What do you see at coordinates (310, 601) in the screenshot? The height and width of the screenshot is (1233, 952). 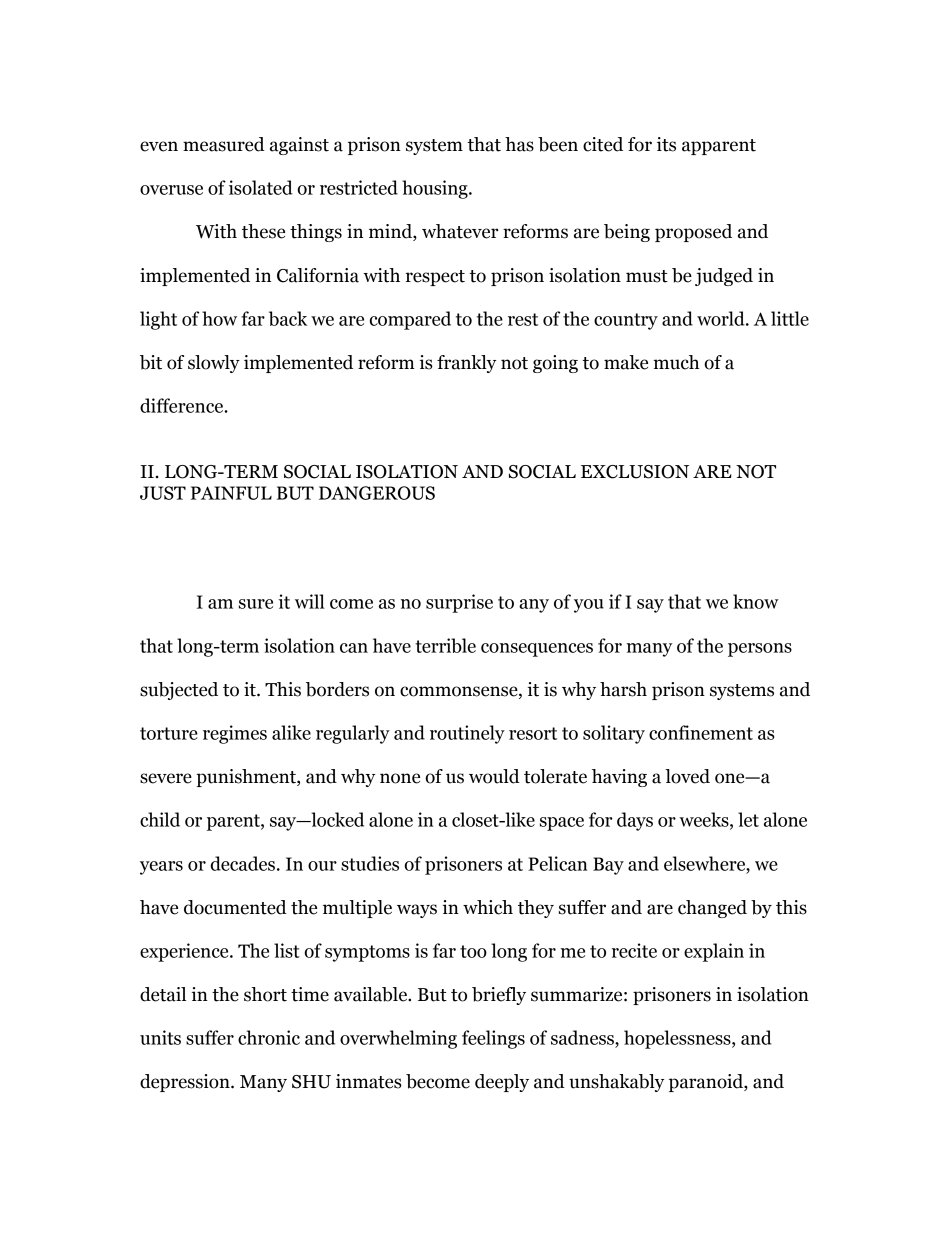 I see `will` at bounding box center [310, 601].
